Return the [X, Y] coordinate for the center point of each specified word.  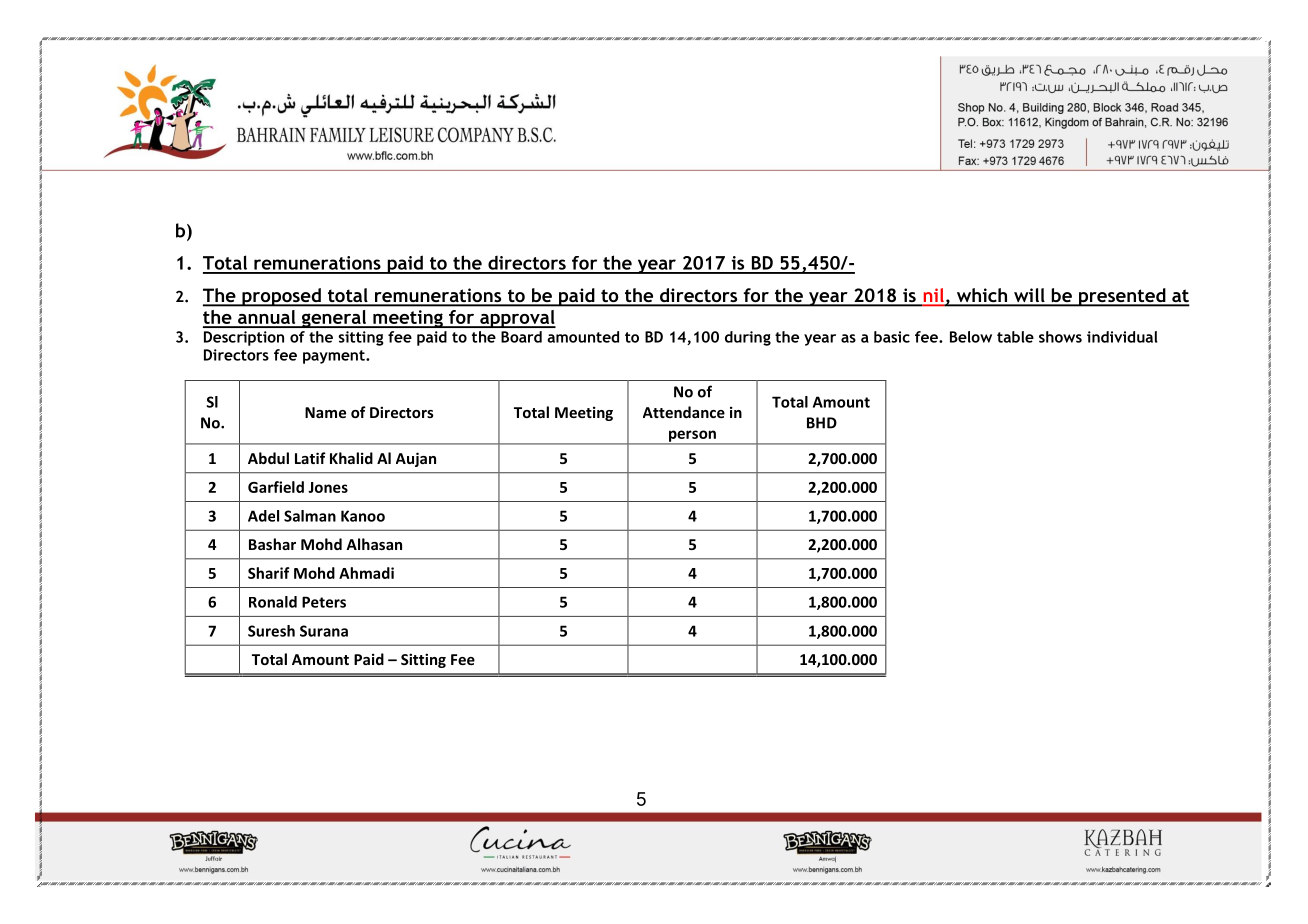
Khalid [351, 458]
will [1029, 296]
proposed [281, 297]
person [692, 437]
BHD [822, 423]
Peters [324, 602]
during [748, 338]
